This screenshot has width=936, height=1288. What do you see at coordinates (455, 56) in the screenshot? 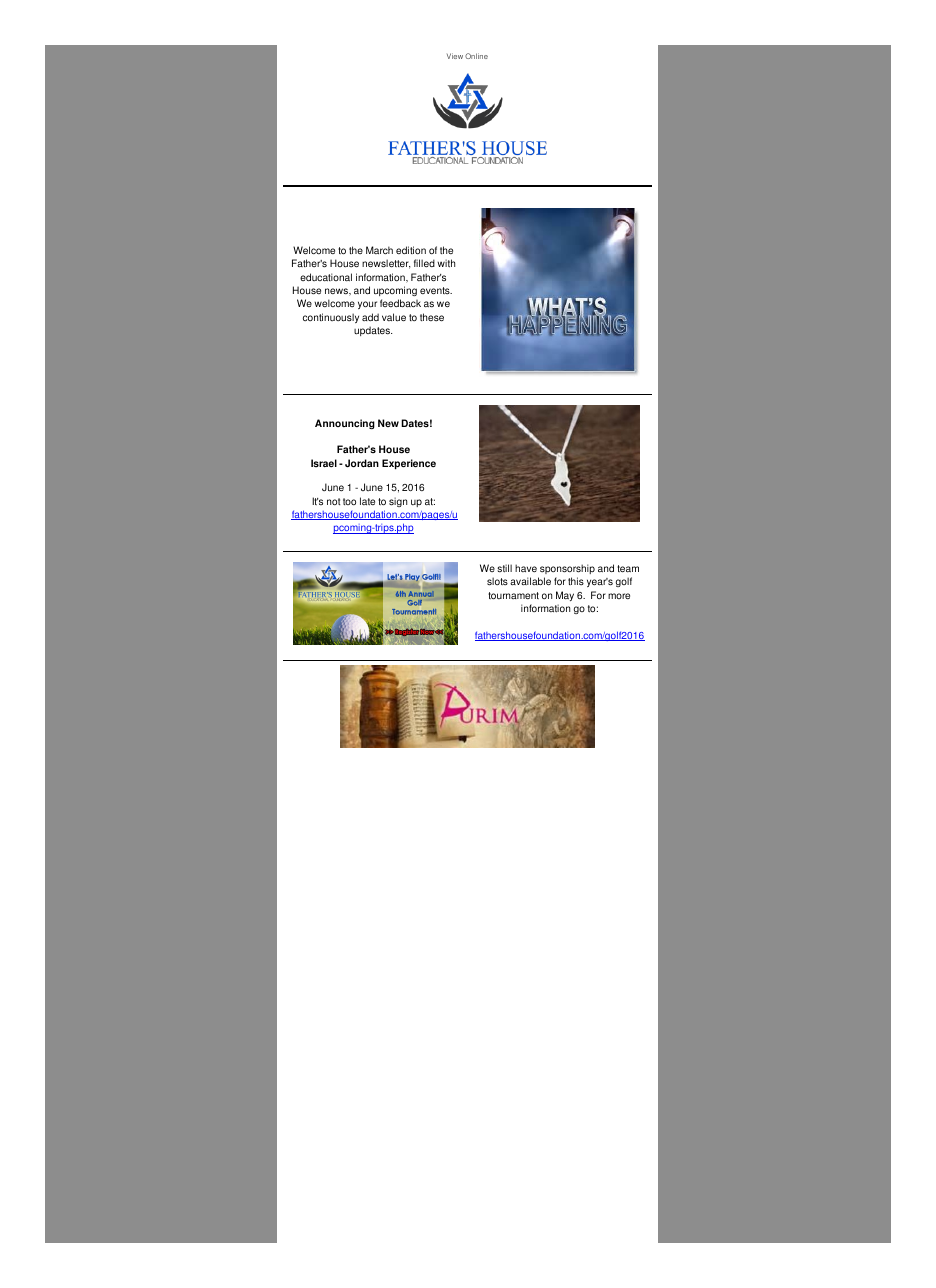
I see `View` at bounding box center [455, 56].
